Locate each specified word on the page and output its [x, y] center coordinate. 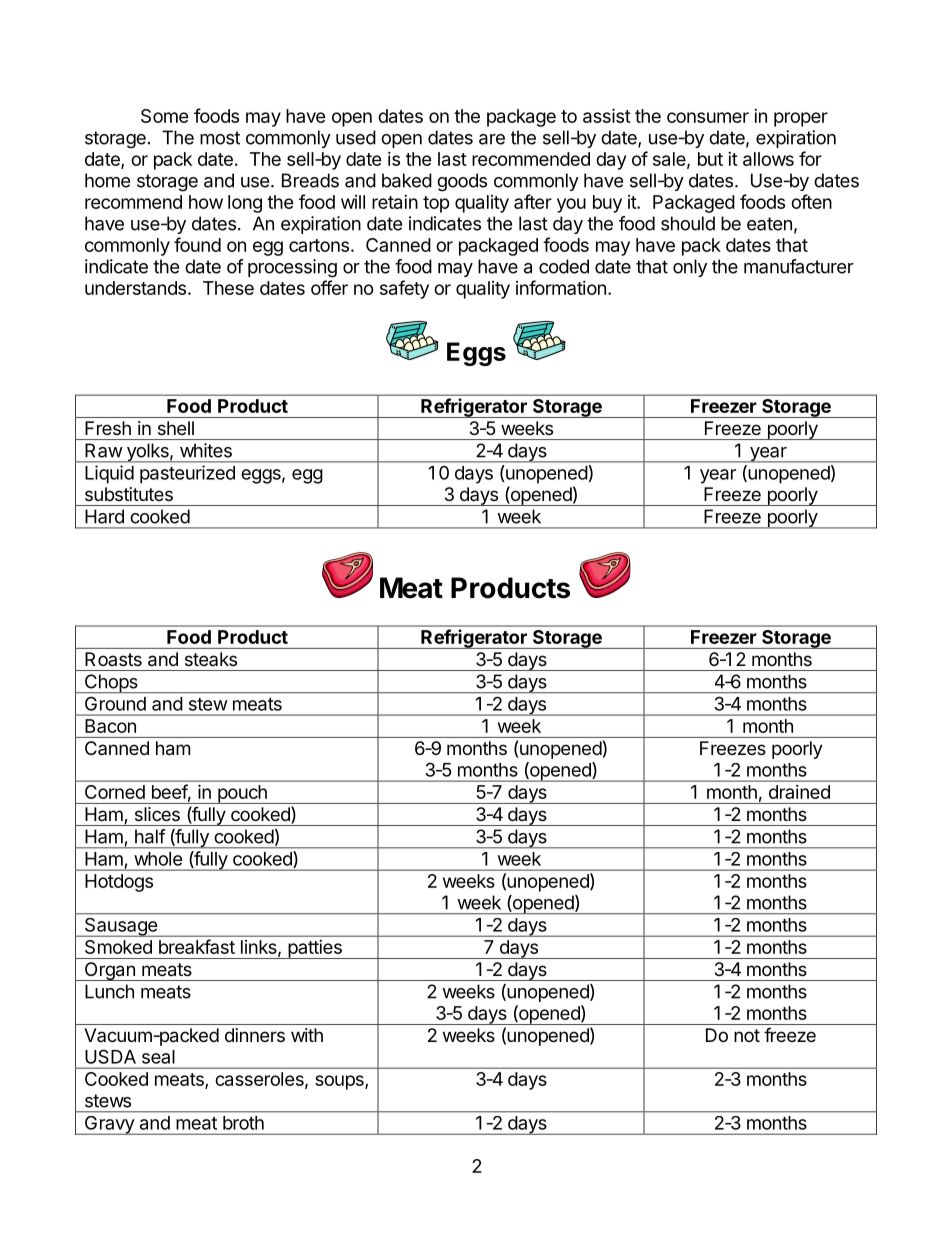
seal [158, 1057]
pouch [242, 794]
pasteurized [187, 474]
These [228, 288]
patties [315, 949]
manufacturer [799, 266]
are [492, 139]
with [307, 1035]
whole [158, 859]
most [220, 138]
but [710, 159]
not [747, 1035]
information [561, 287]
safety [404, 289]
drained [799, 792]
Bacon [110, 726]
